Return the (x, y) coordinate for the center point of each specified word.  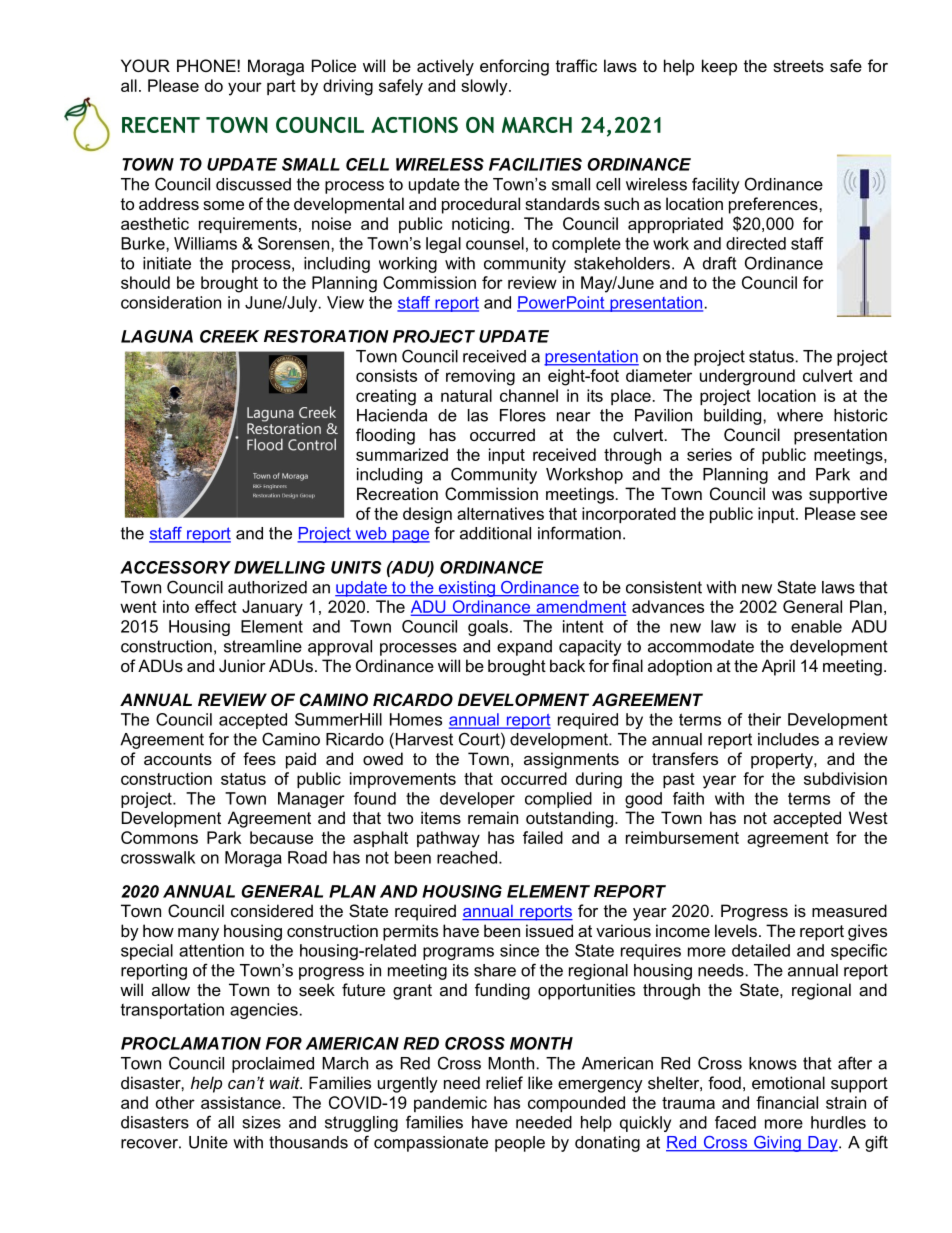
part (281, 87)
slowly (485, 87)
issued (549, 930)
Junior (242, 665)
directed (756, 243)
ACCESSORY (175, 567)
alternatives (500, 513)
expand (524, 648)
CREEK (229, 336)
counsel (495, 243)
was (787, 495)
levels (736, 930)
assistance (241, 1102)
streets (798, 66)
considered (272, 910)
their (764, 719)
